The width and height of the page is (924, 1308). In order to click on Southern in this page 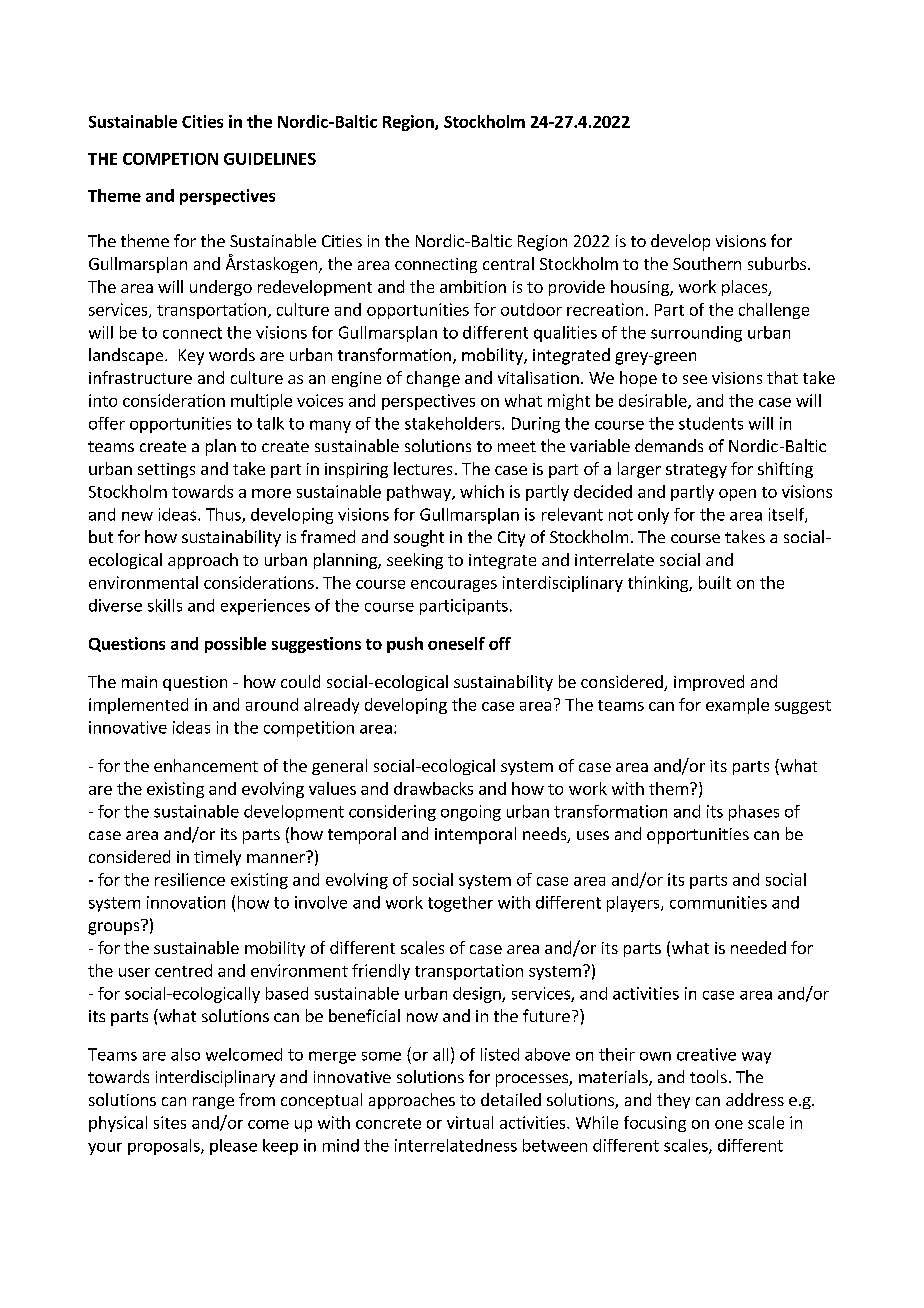, I will do `click(707, 263)`.
